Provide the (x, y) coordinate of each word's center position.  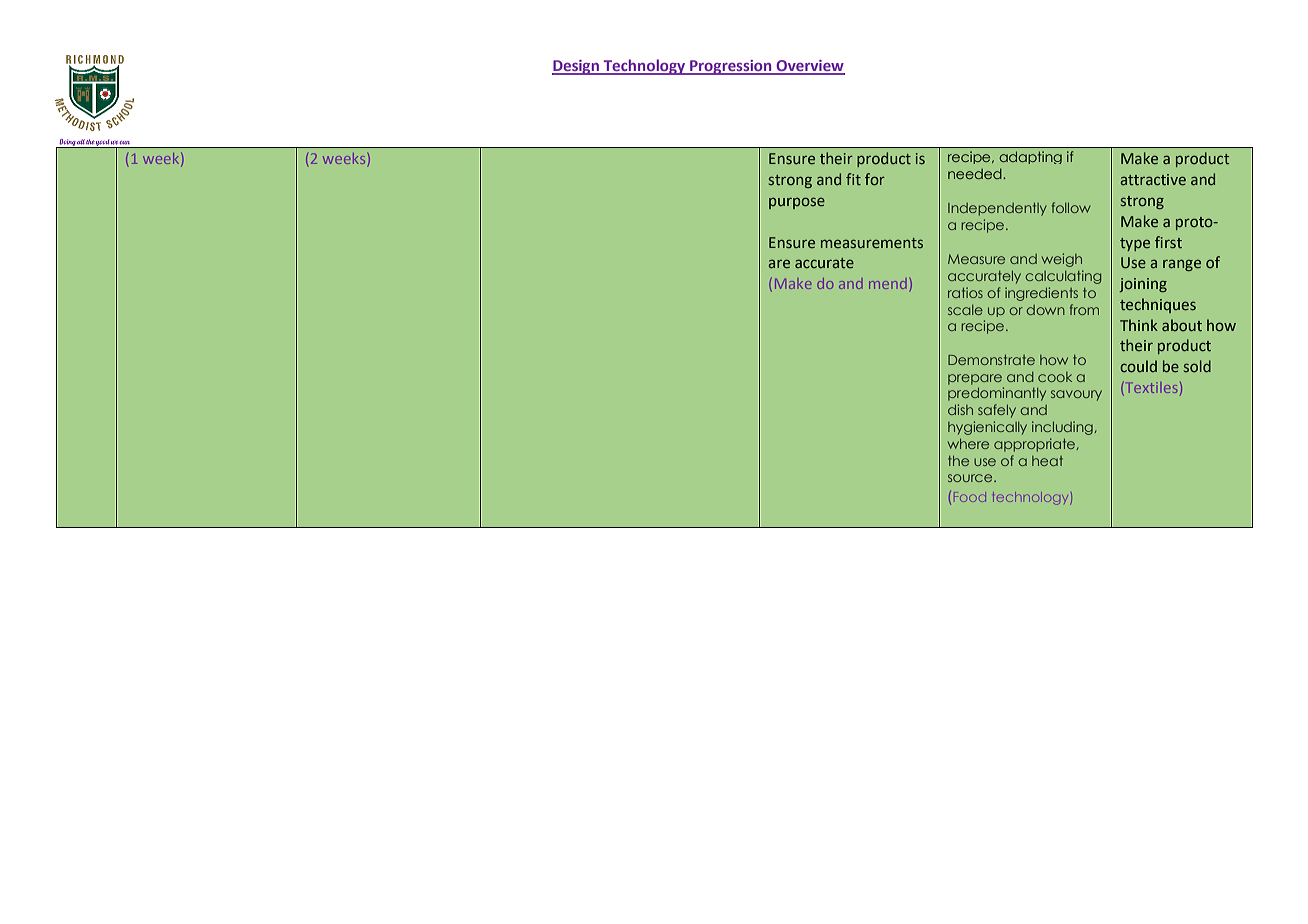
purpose (797, 203)
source (971, 478)
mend (887, 285)
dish (960, 409)
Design (576, 67)
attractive (1153, 179)
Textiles (1150, 389)
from (1084, 309)
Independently (997, 209)
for (875, 179)
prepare (975, 379)
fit (853, 179)
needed (976, 173)
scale (965, 310)
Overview (809, 67)
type (1135, 244)
